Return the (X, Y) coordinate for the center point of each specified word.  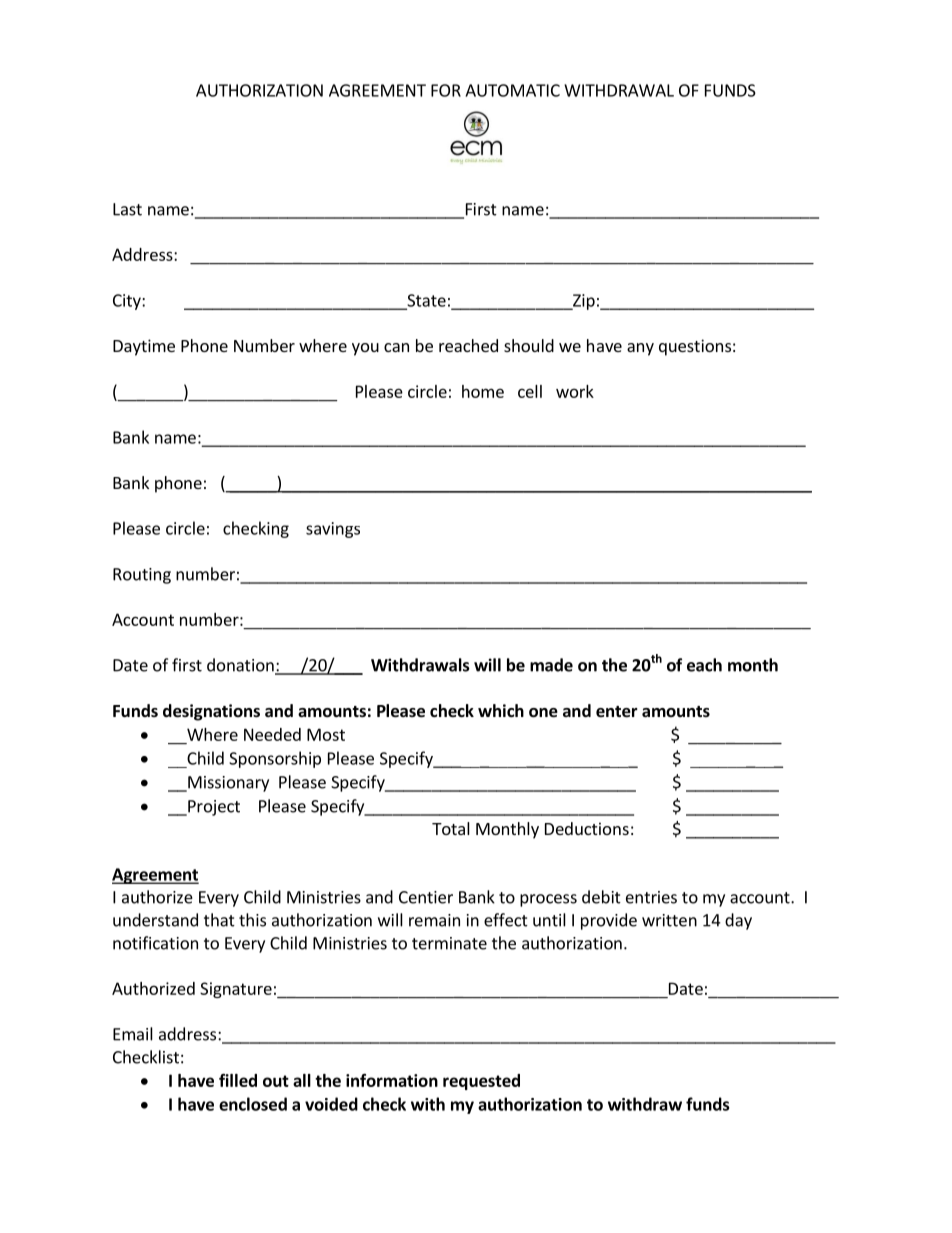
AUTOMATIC (512, 90)
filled (238, 1080)
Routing (142, 576)
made (551, 665)
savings (333, 530)
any (640, 349)
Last (127, 209)
